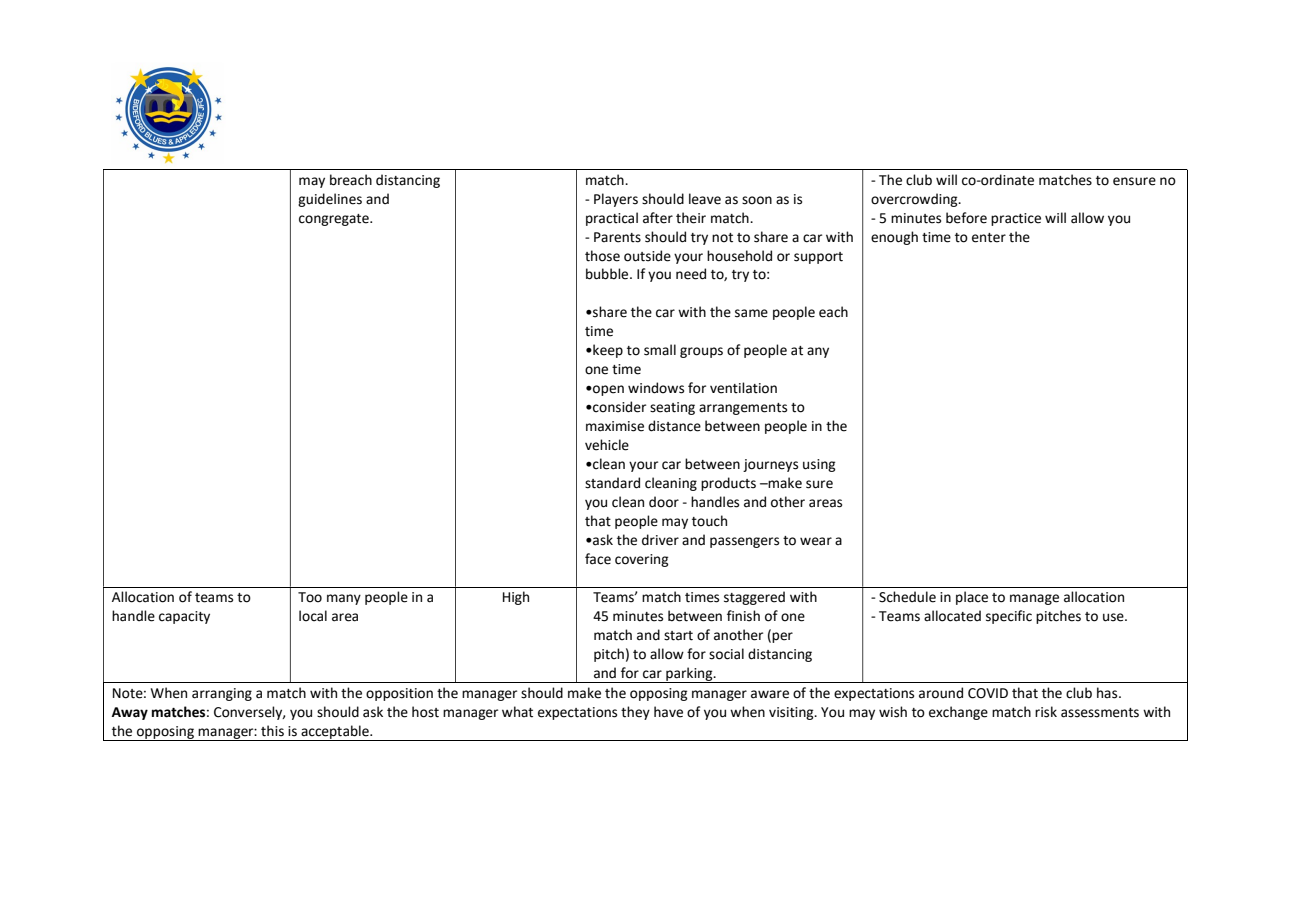 Image resolution: width=1308 pixels, height=924 pixels. I want to click on standard, so click(612, 483).
